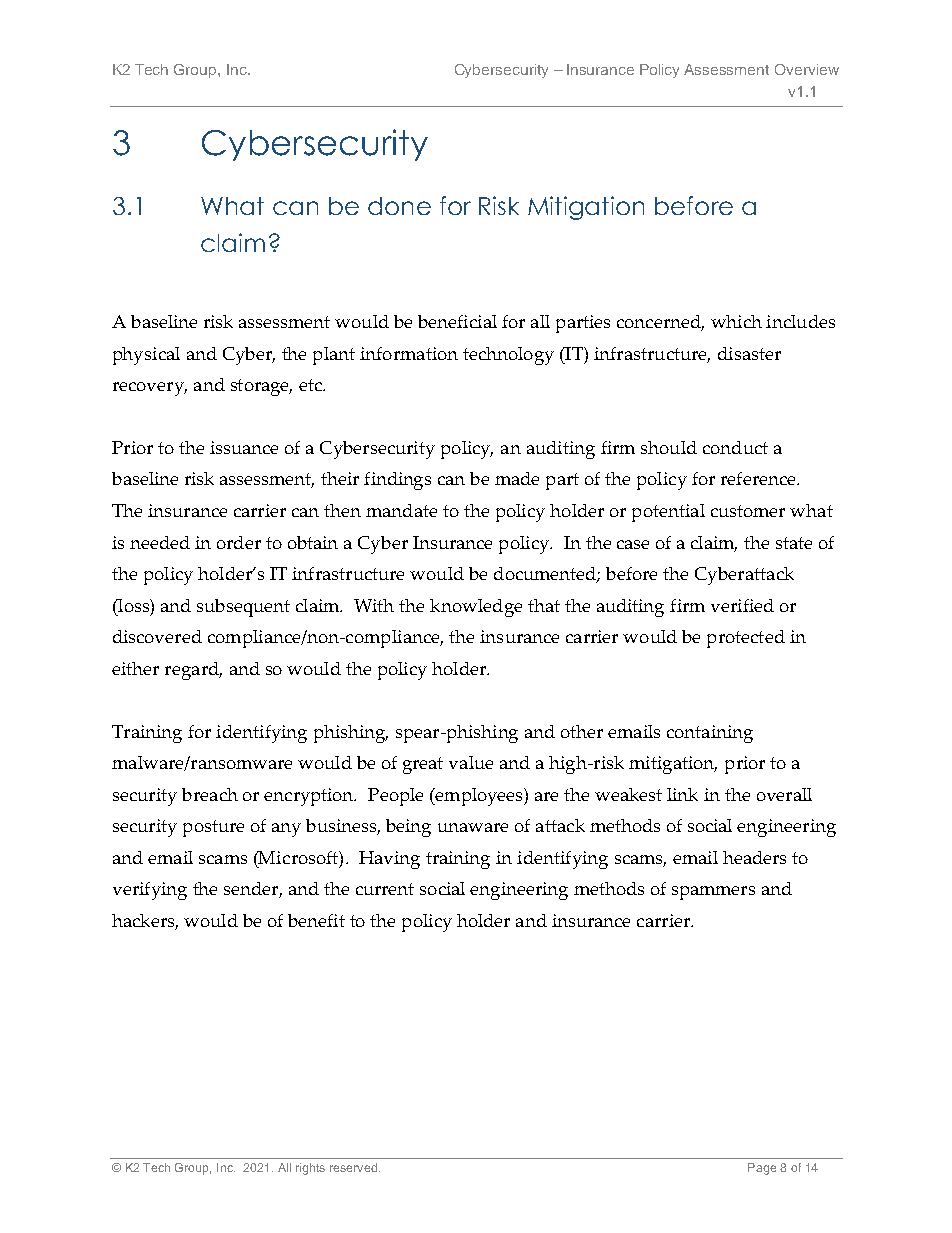 The image size is (952, 1233). What do you see at coordinates (807, 69) in the screenshot?
I see `Overview` at bounding box center [807, 69].
